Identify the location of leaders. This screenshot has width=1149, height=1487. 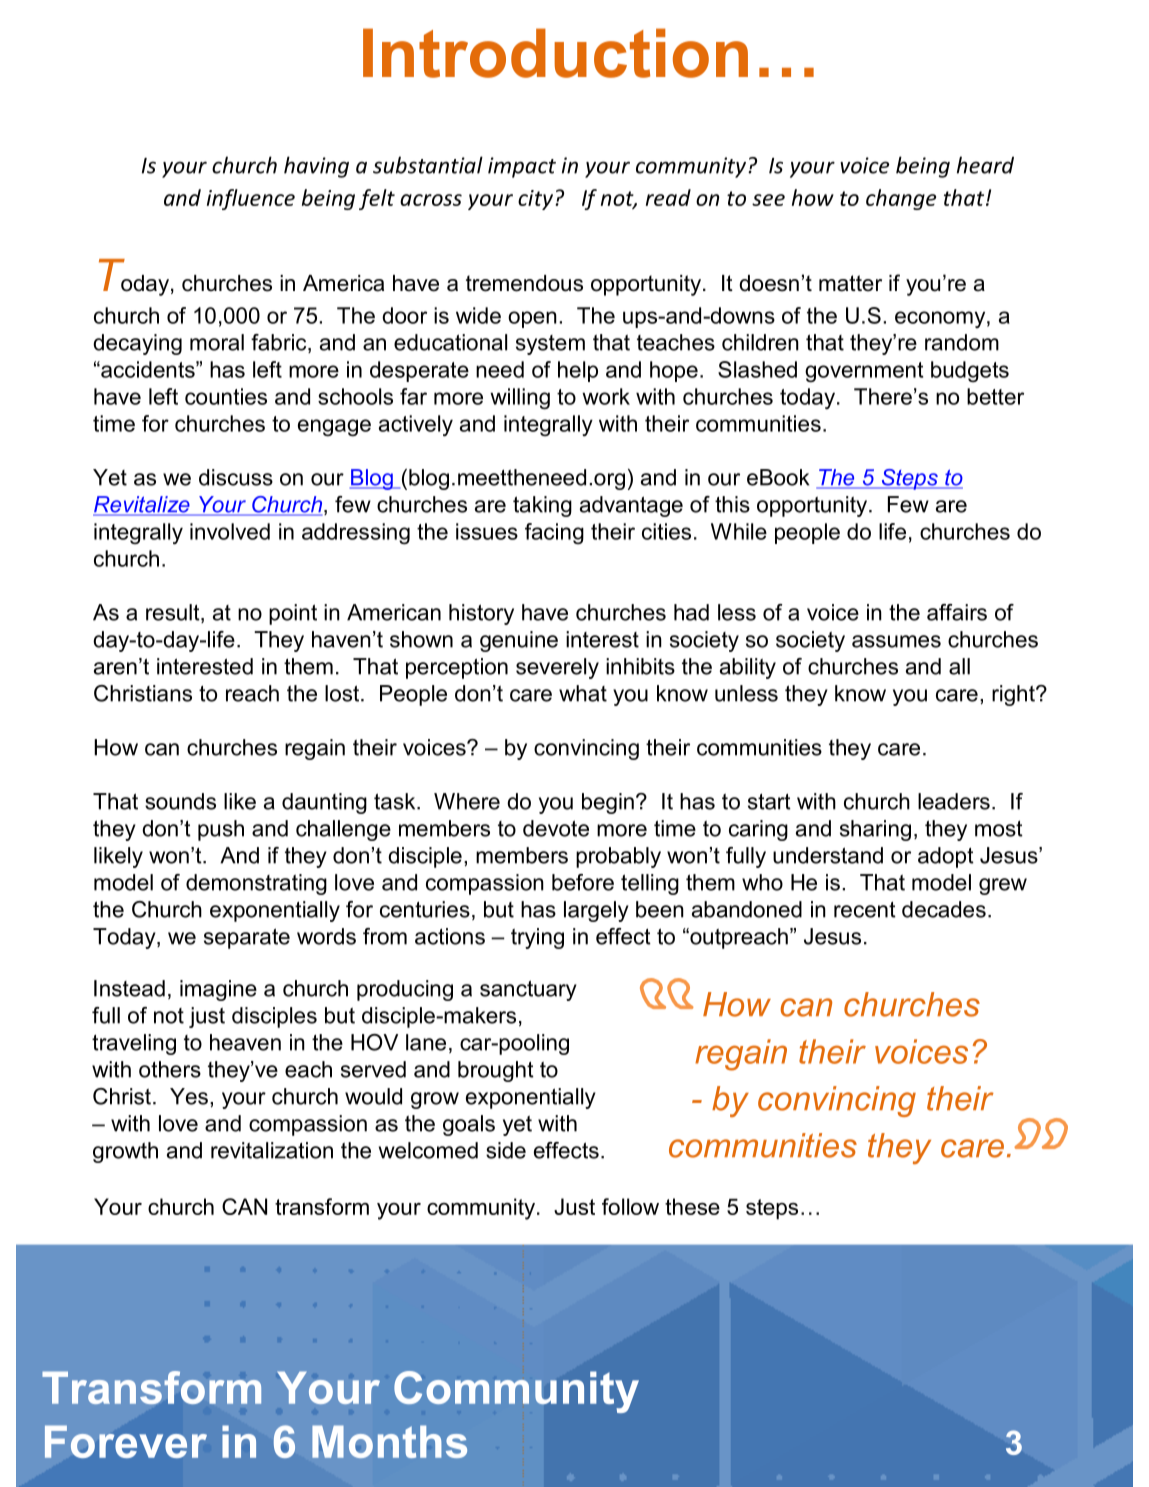
(954, 801).
